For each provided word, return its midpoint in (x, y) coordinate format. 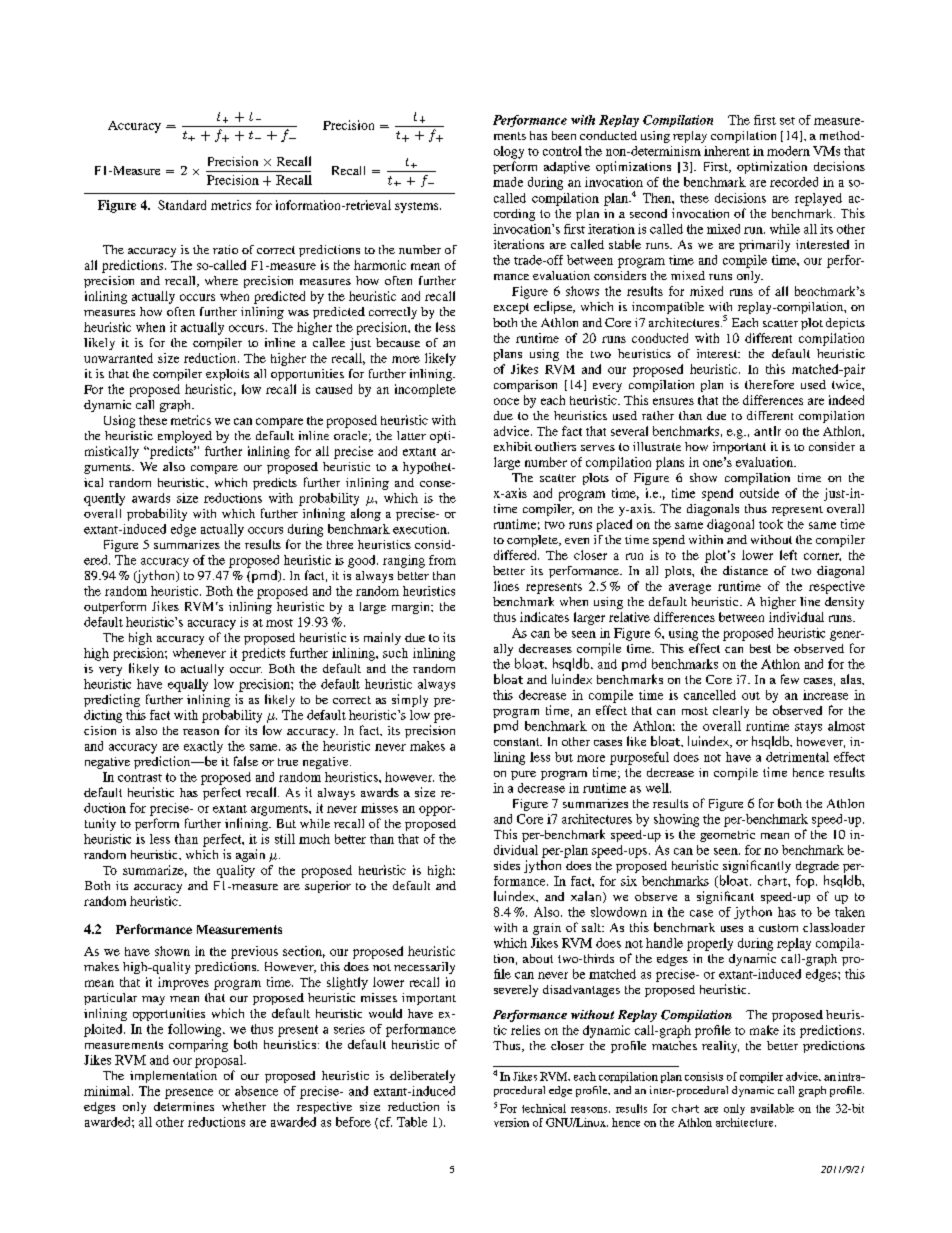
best (760, 648)
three (340, 544)
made (508, 182)
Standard (182, 205)
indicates (544, 617)
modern (788, 151)
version (511, 1122)
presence (189, 1094)
